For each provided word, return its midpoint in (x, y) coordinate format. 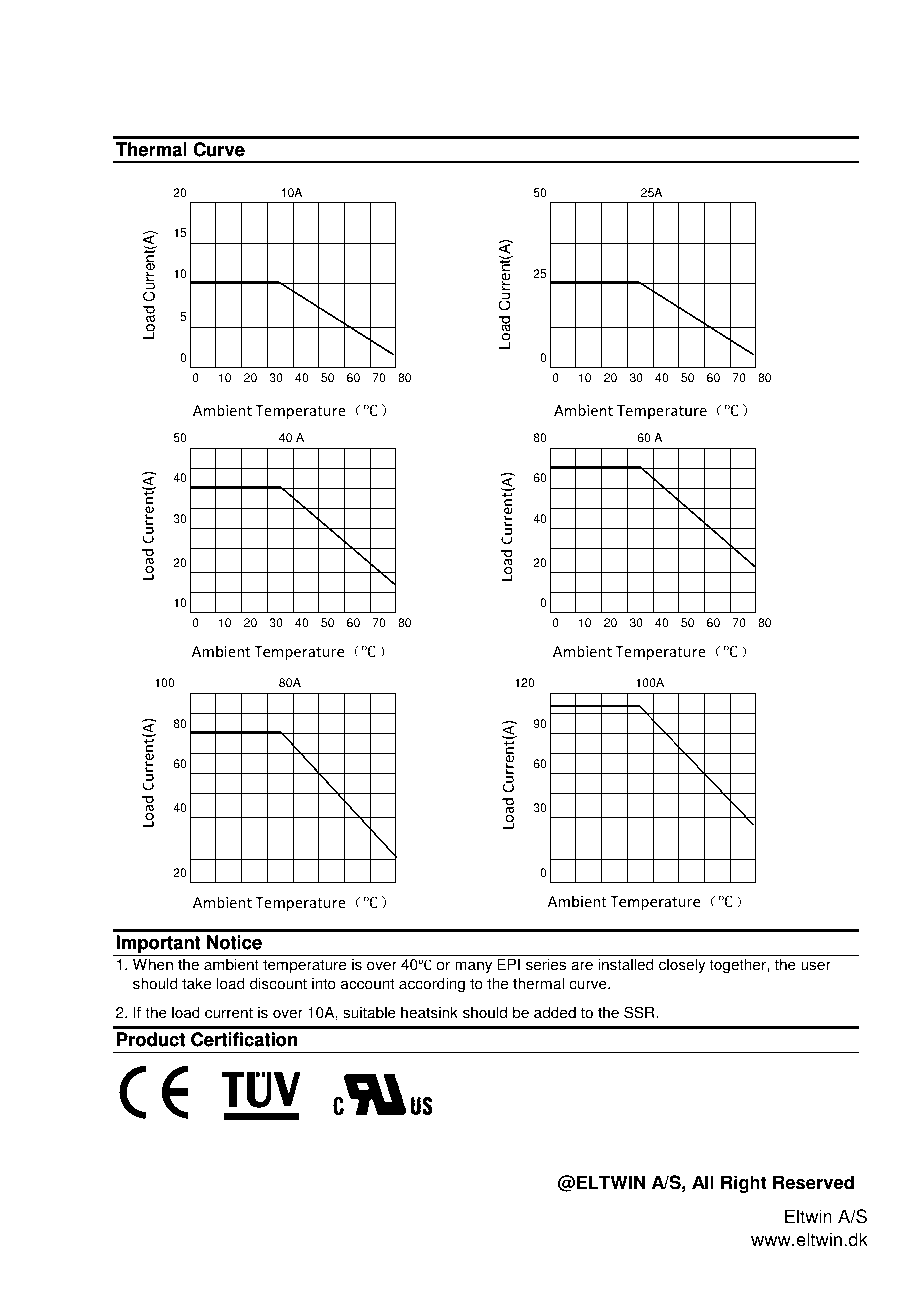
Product (151, 1039)
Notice (234, 942)
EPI (508, 964)
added (555, 1012)
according (432, 985)
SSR (640, 1012)
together (738, 966)
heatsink (429, 1012)
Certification (244, 1039)
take (196, 983)
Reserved (813, 1182)
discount (278, 983)
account (367, 984)
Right (744, 1184)
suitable (369, 1012)
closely (682, 966)
